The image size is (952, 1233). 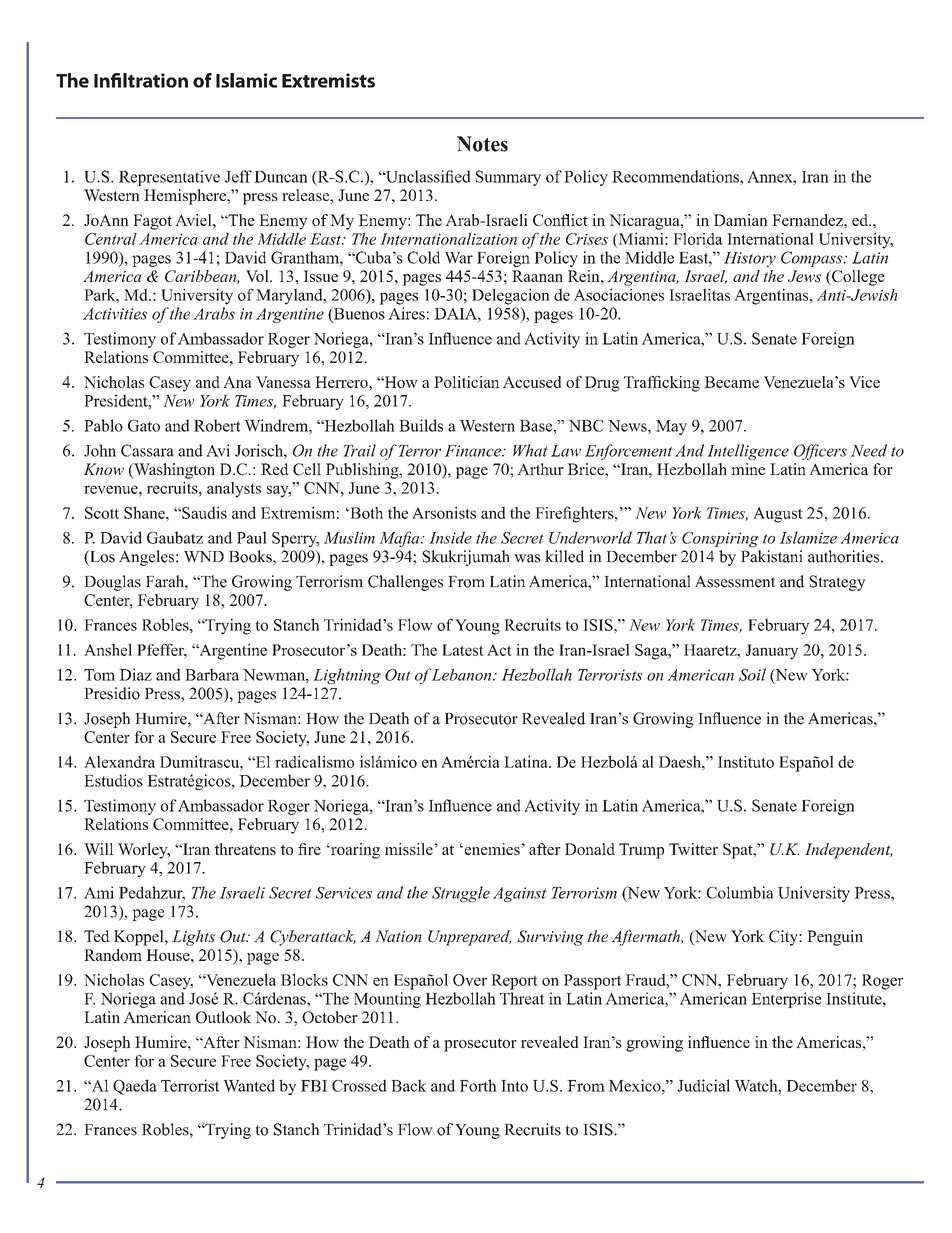 I want to click on Forth, so click(x=478, y=1085).
